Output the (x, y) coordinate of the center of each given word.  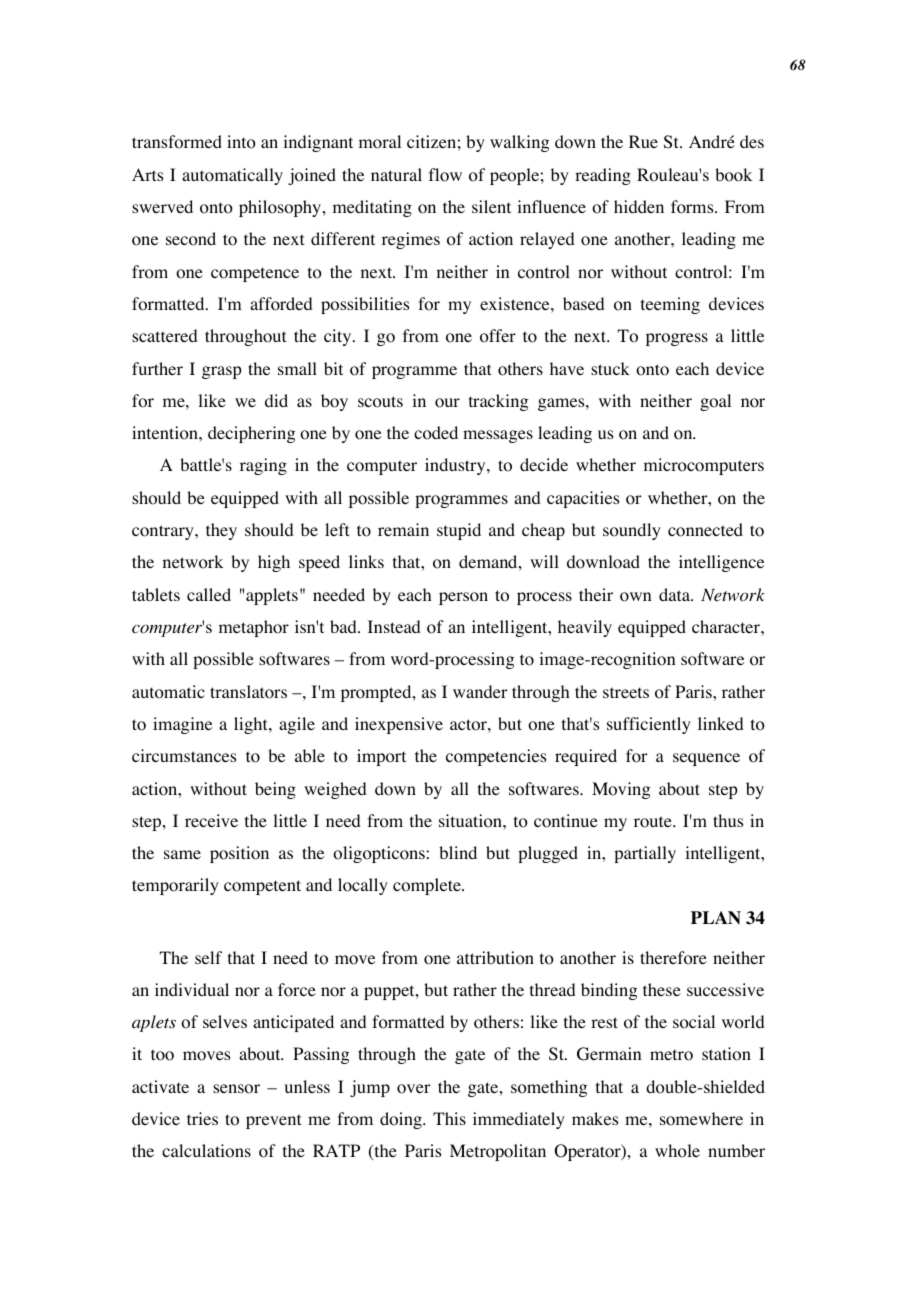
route (654, 822)
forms (693, 207)
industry (456, 466)
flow (445, 175)
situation (471, 821)
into (241, 142)
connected (705, 530)
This (449, 1118)
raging (263, 466)
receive (211, 820)
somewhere (701, 1119)
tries (202, 1118)
